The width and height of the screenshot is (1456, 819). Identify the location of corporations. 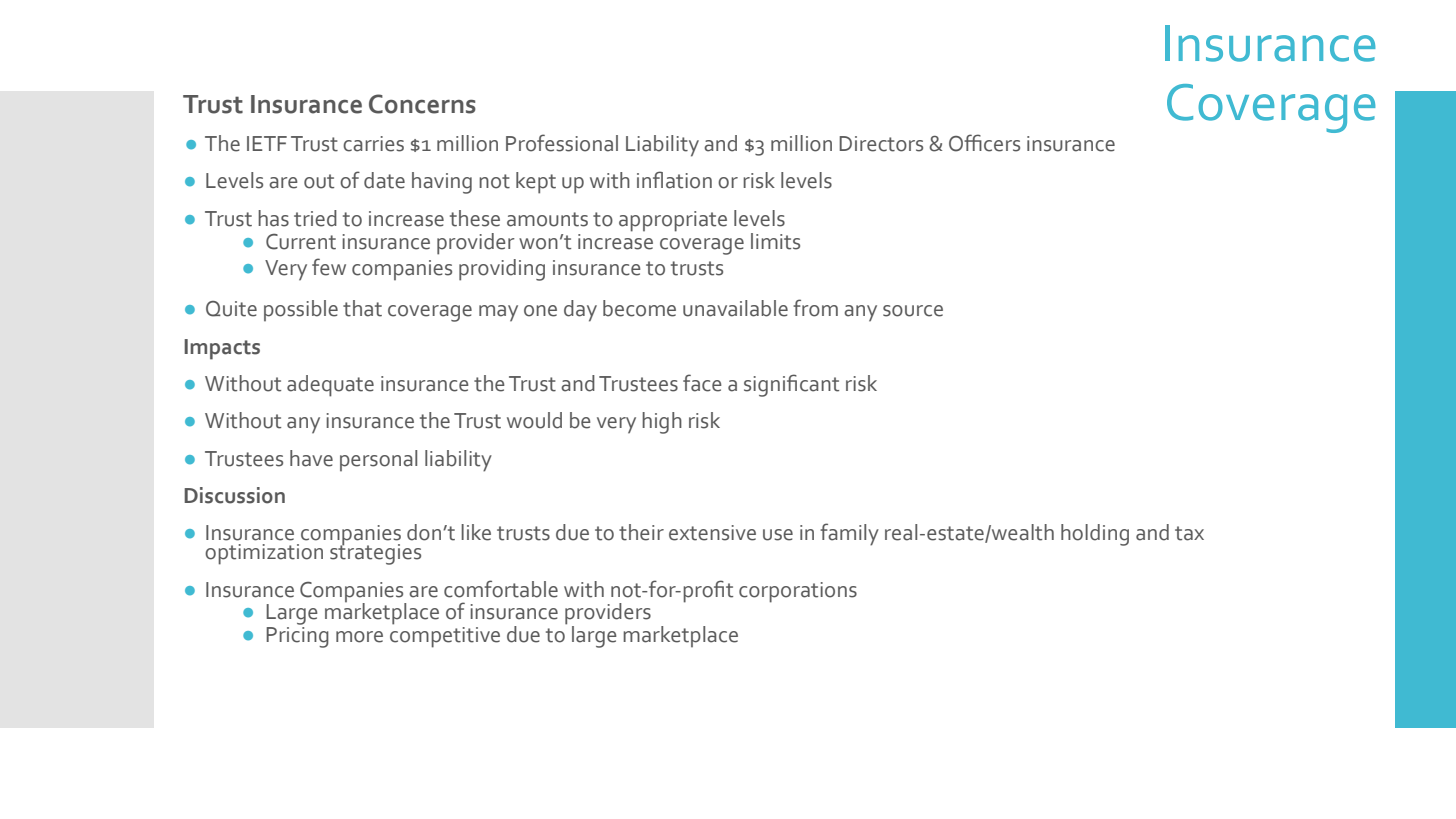
(798, 592).
